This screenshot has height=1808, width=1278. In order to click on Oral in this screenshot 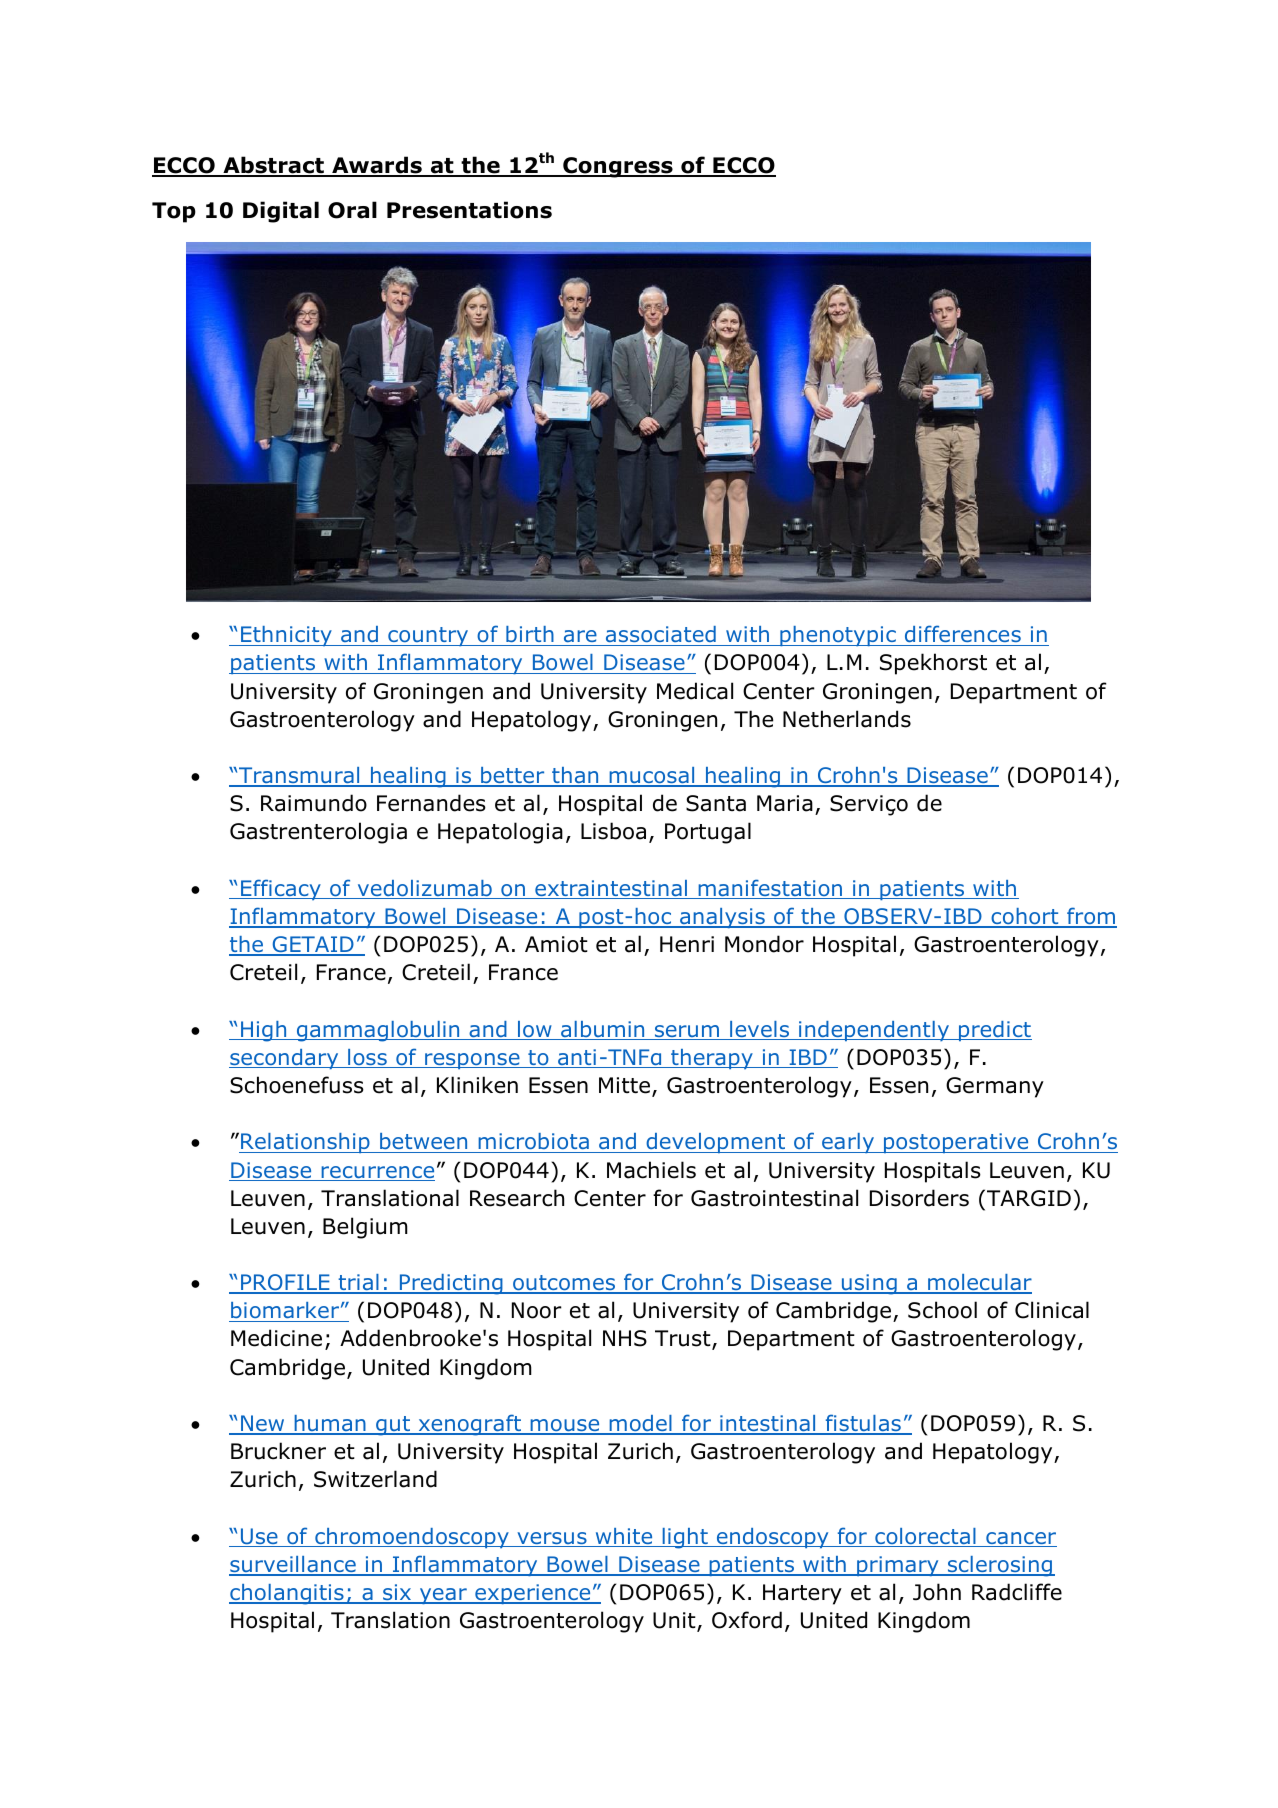, I will do `click(352, 210)`.
